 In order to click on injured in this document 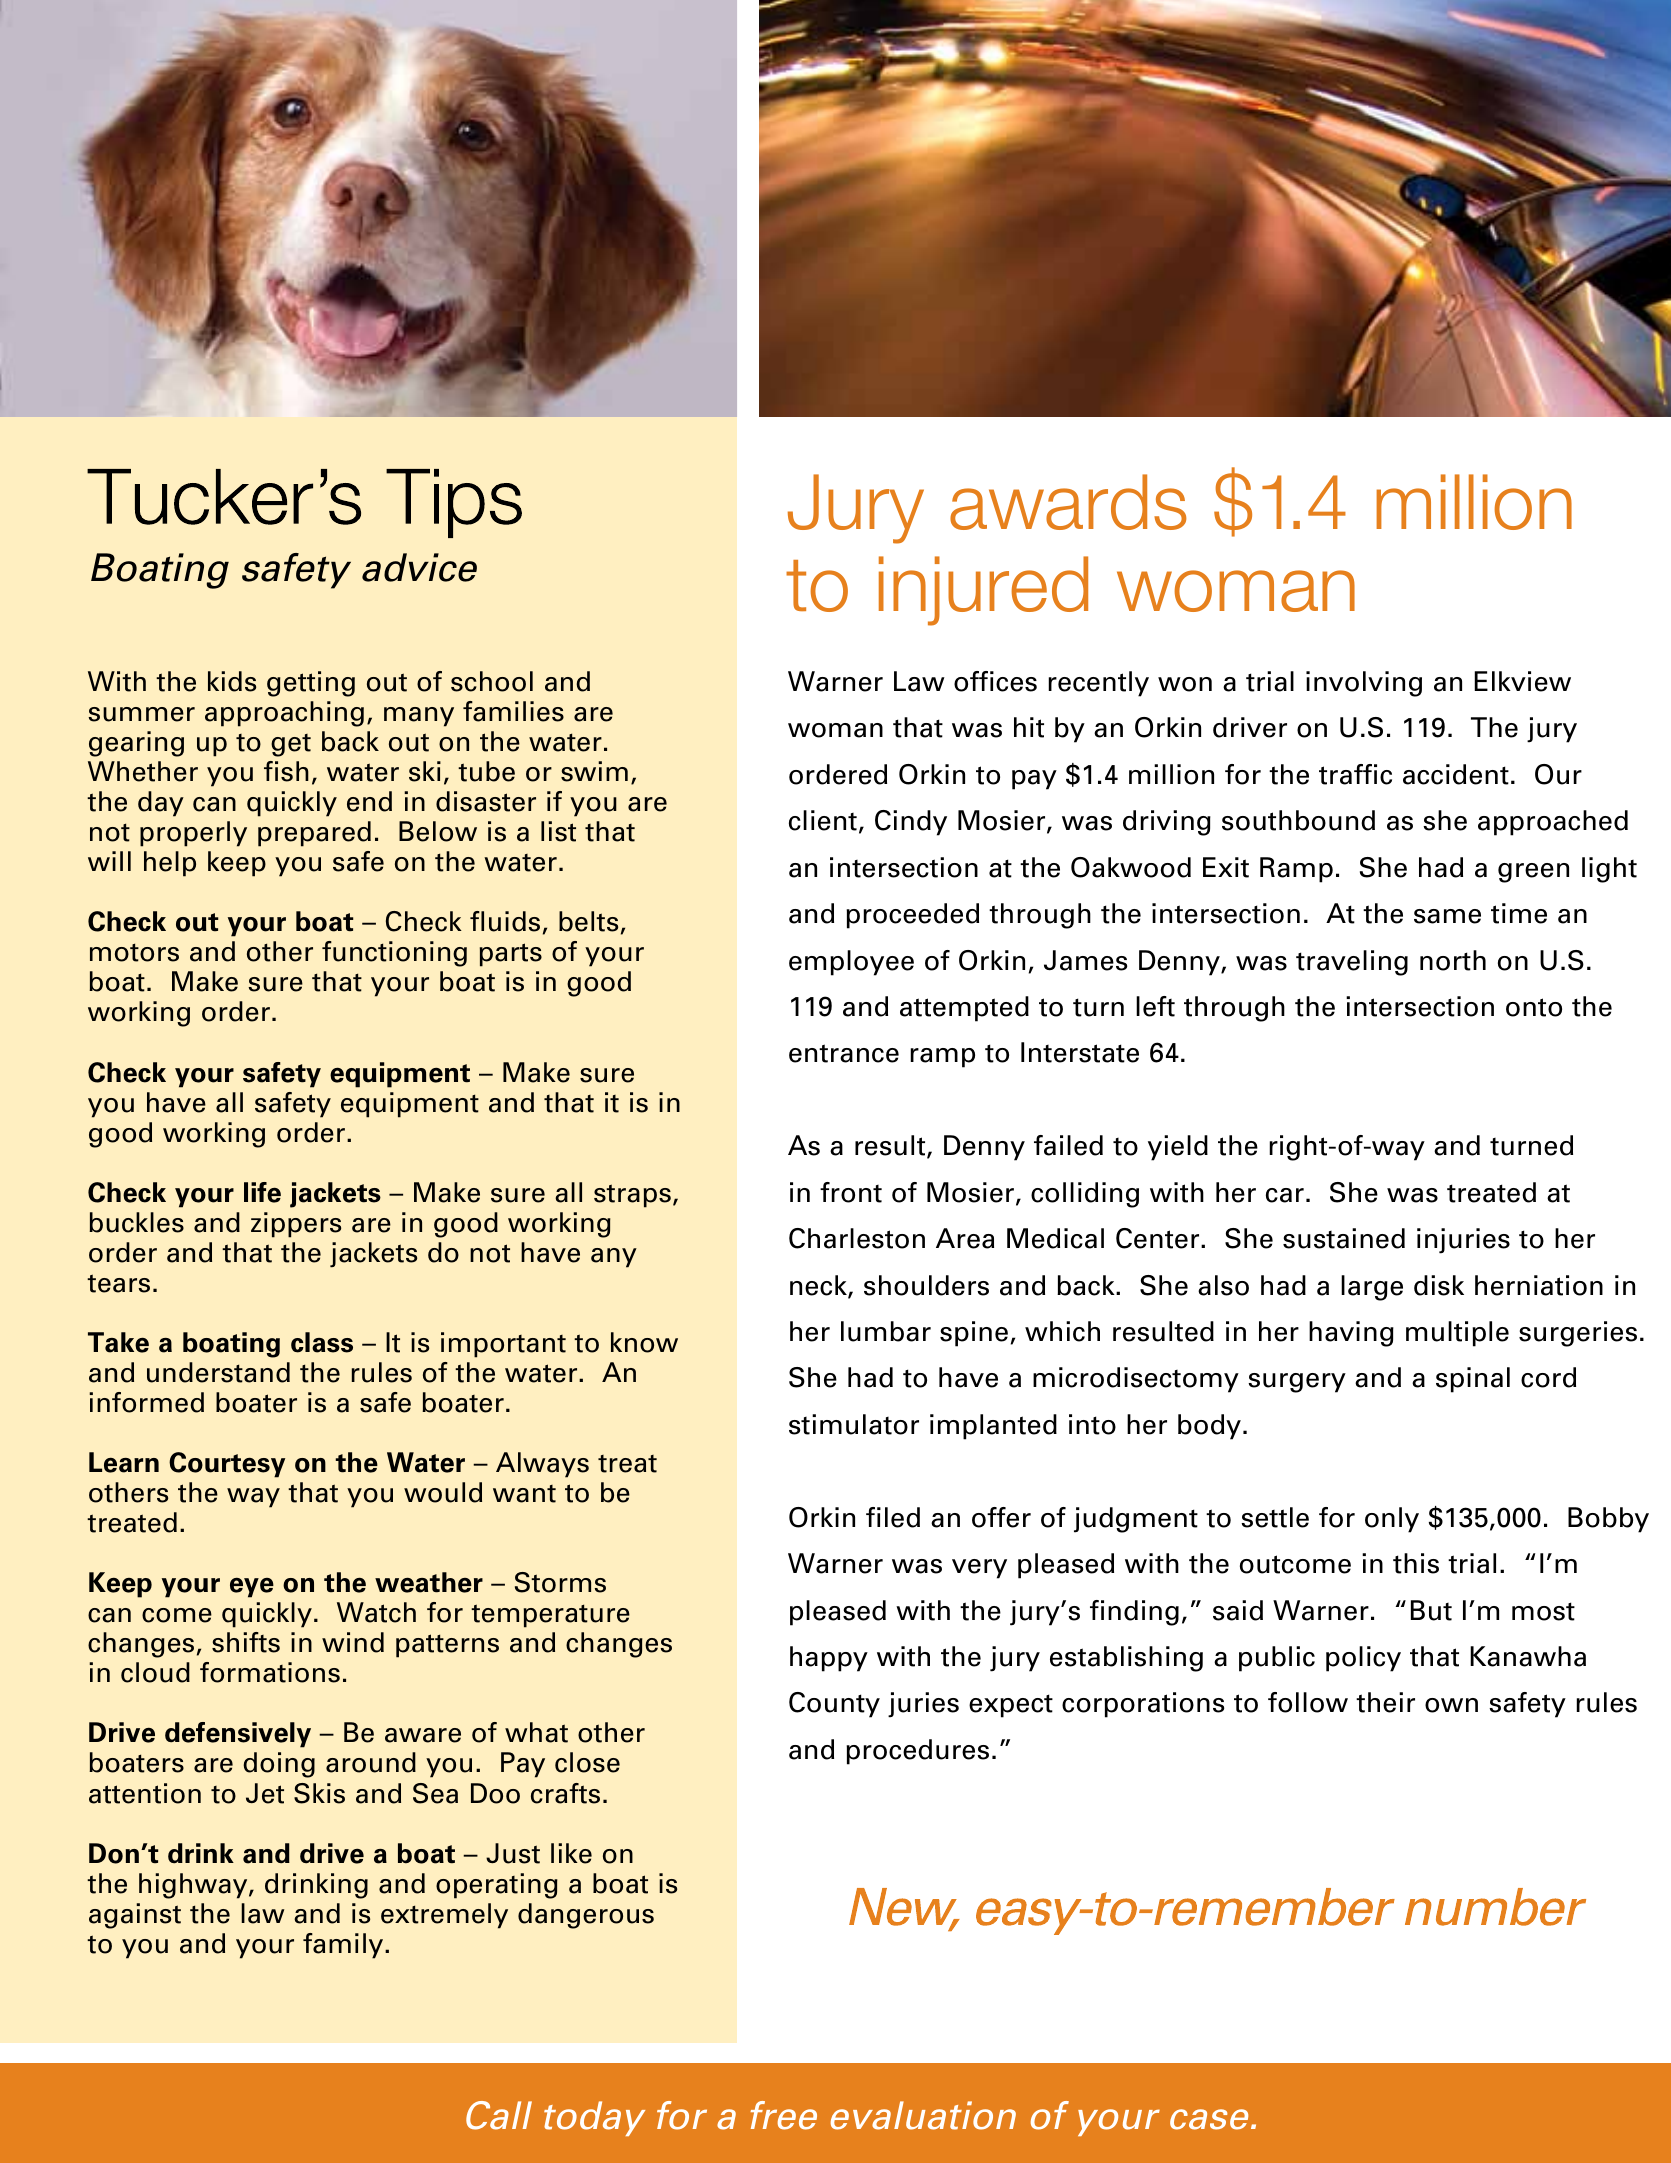, I will do `click(983, 591)`.
